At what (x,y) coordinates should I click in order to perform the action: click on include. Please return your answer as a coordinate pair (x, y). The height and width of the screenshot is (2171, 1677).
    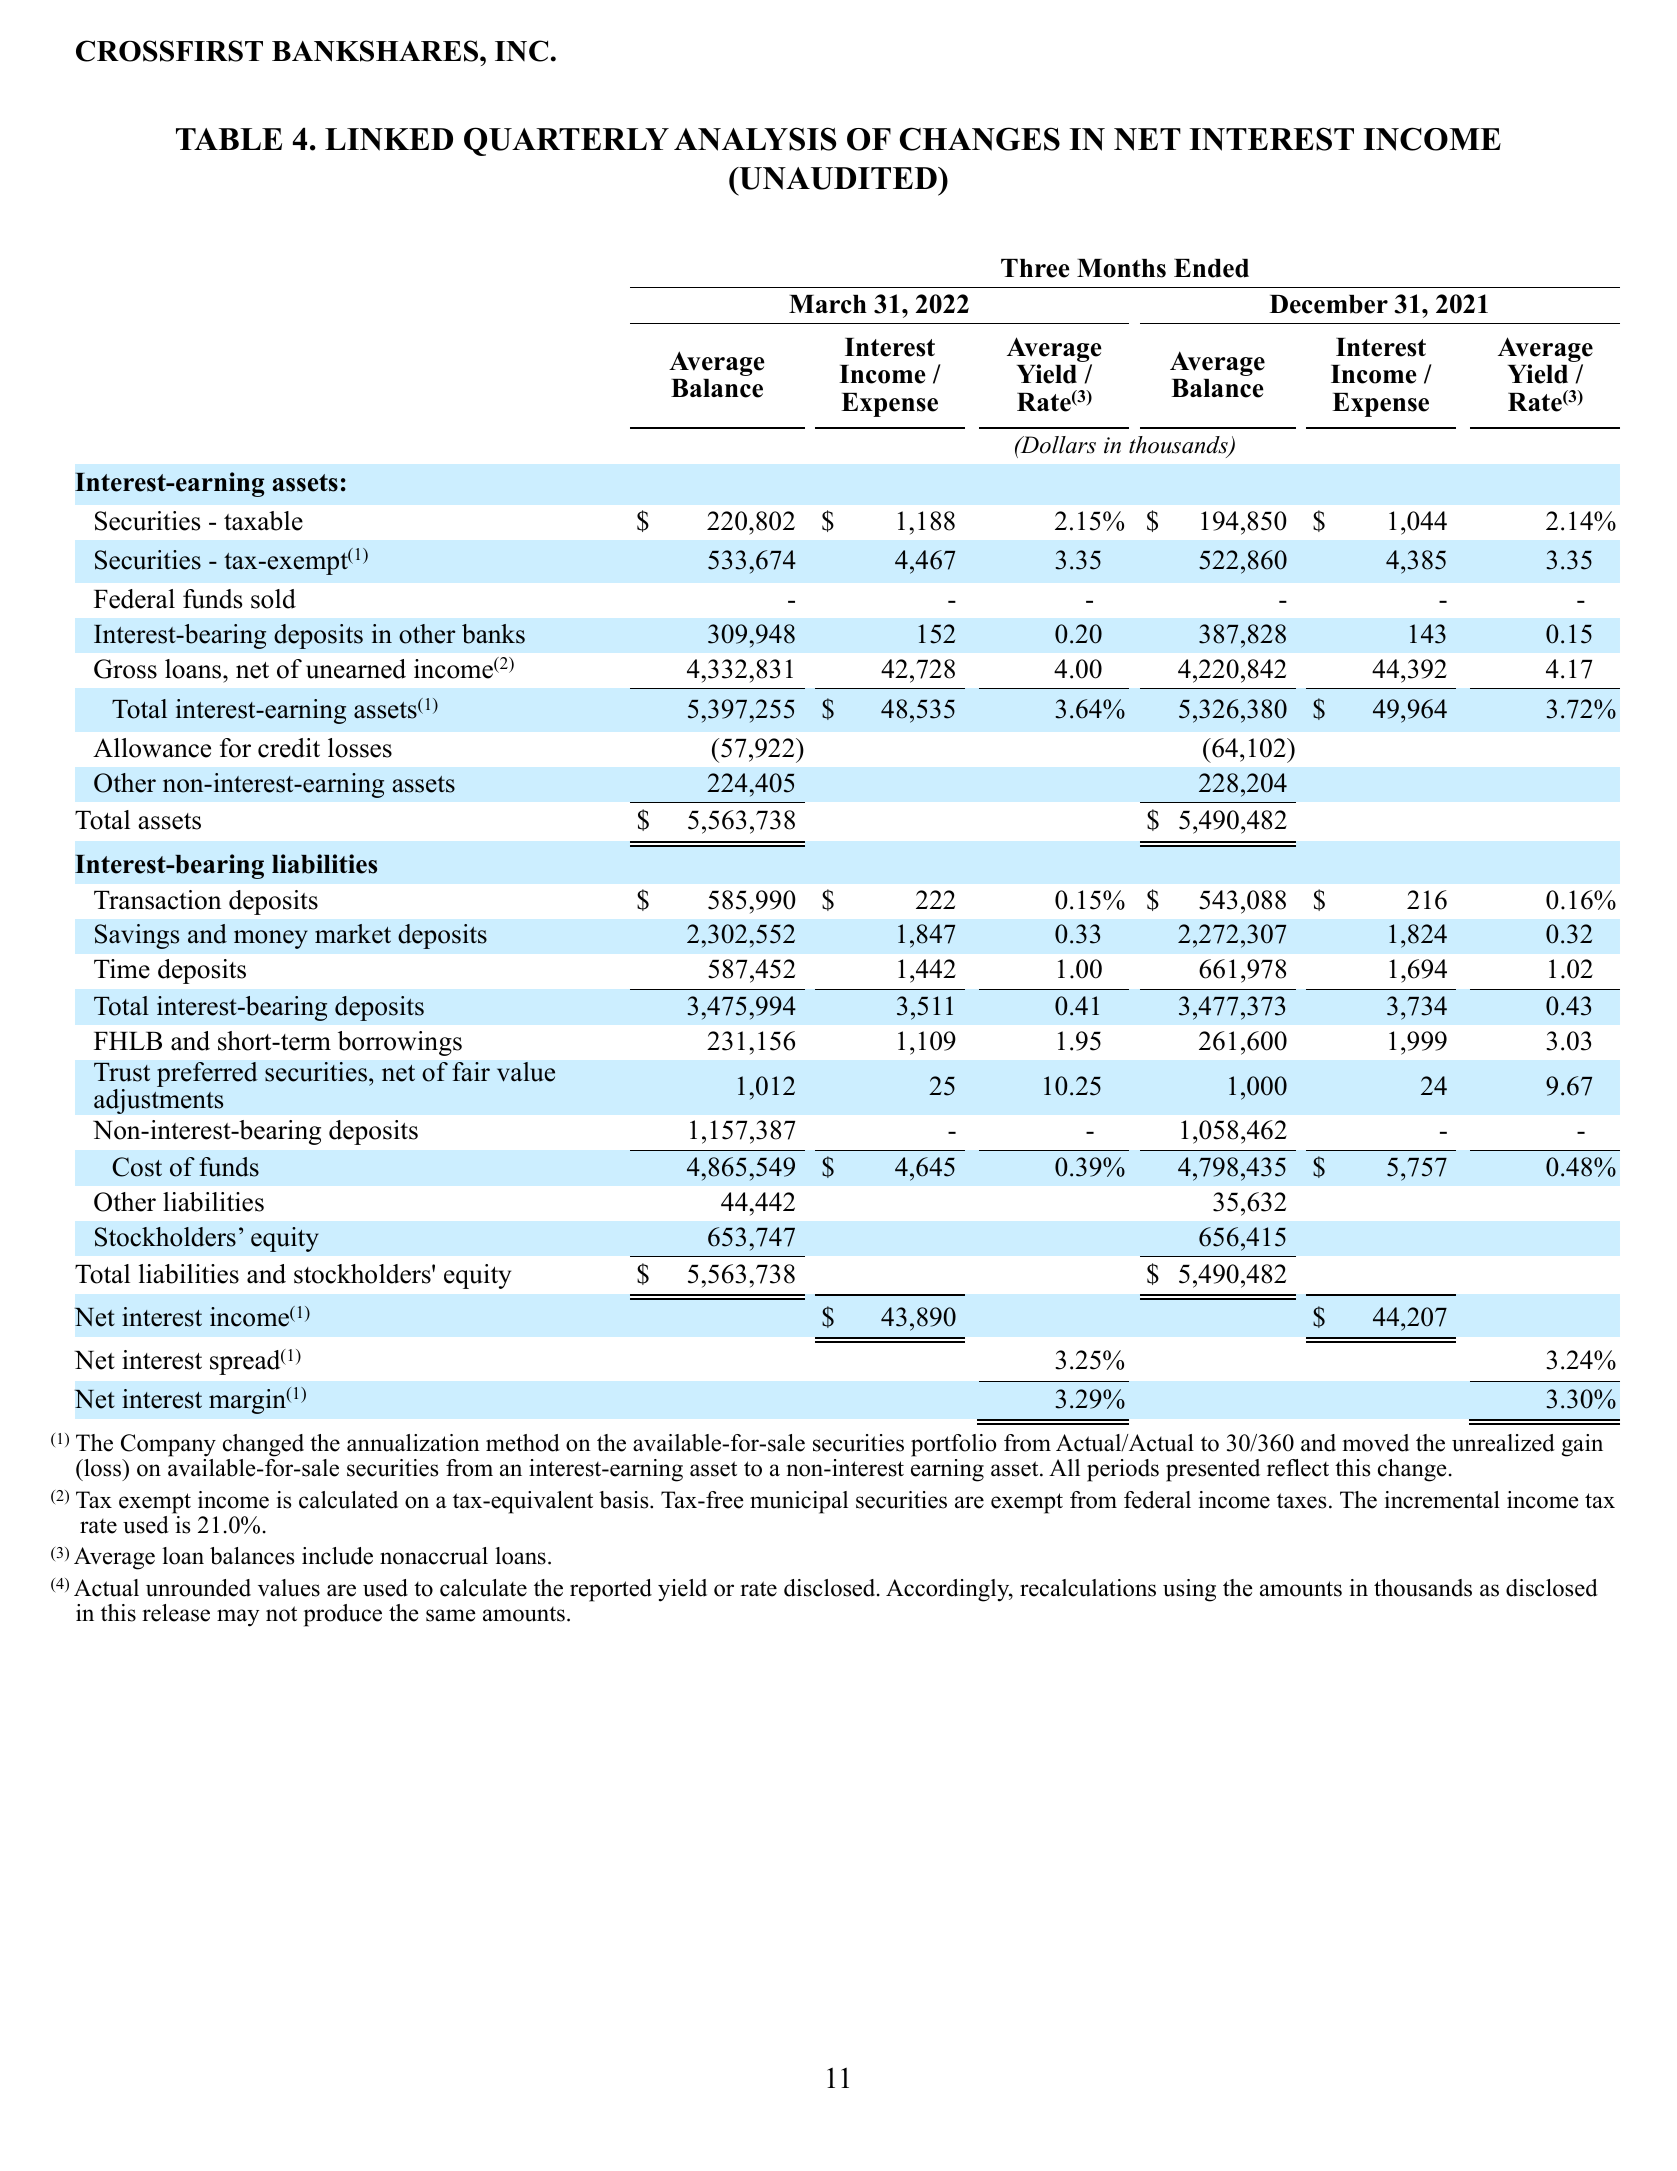
    Looking at the image, I should click on (337, 1556).
